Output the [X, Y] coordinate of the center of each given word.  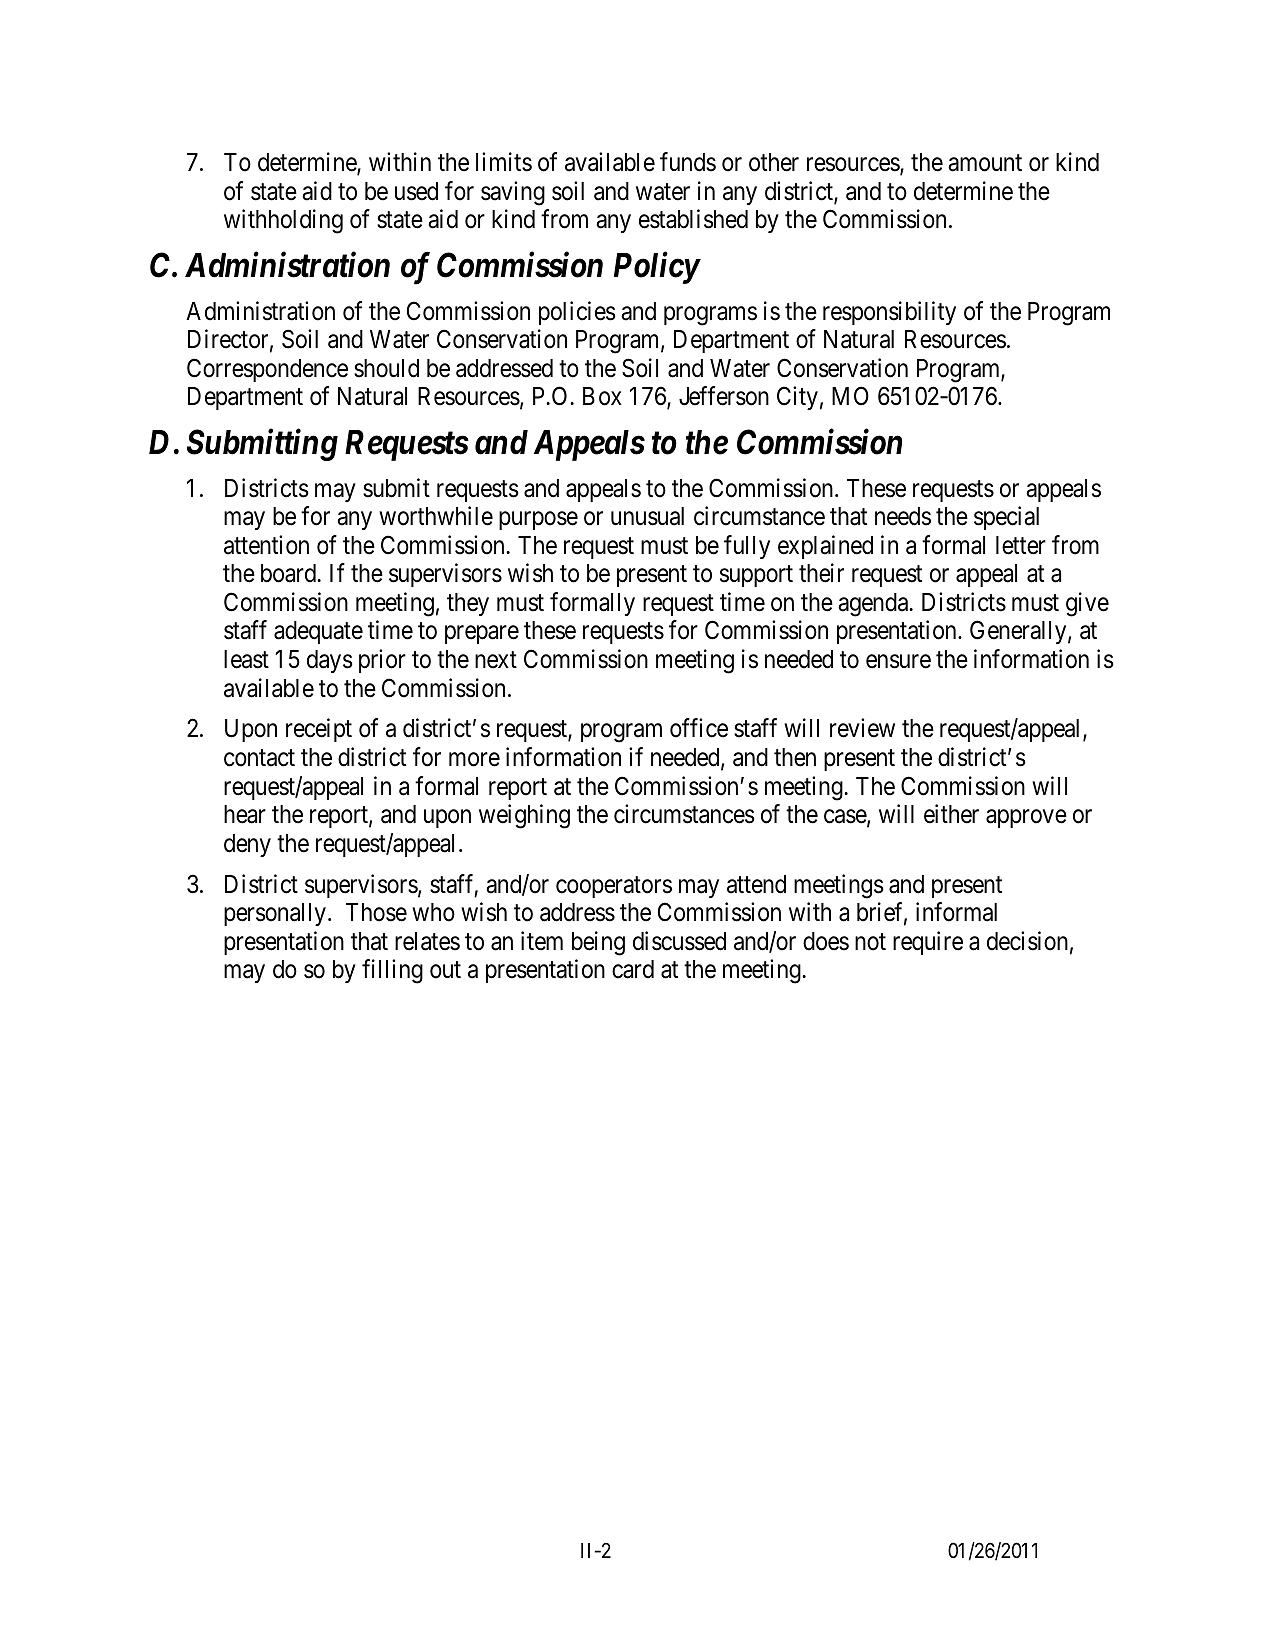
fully [747, 547]
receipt [319, 730]
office [699, 728]
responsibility [889, 313]
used [416, 191]
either [951, 814]
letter [1021, 545]
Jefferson [724, 396]
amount [985, 163]
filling [392, 971]
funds [688, 162]
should [386, 368]
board [288, 573]
